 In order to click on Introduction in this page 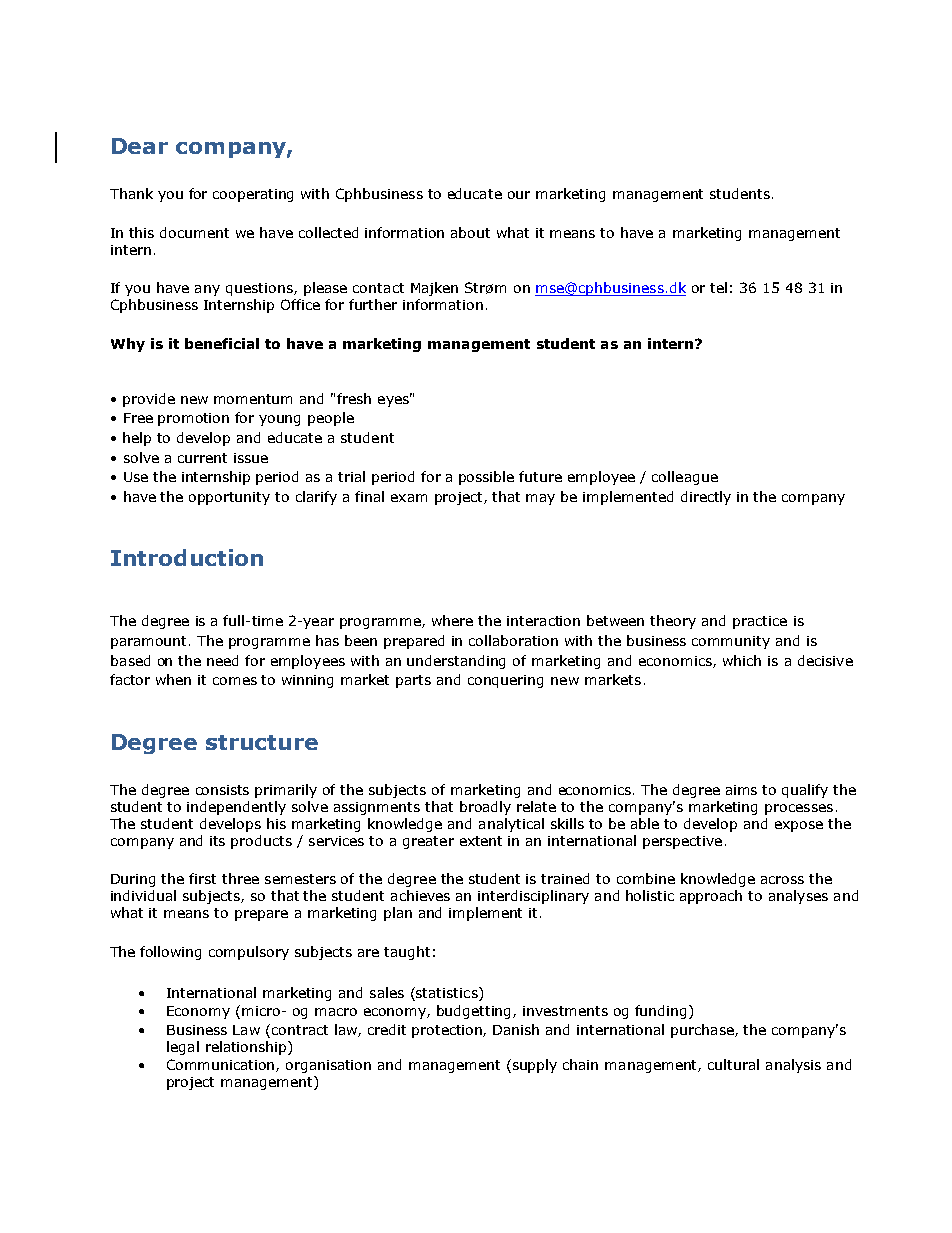, I will do `click(187, 557)`.
